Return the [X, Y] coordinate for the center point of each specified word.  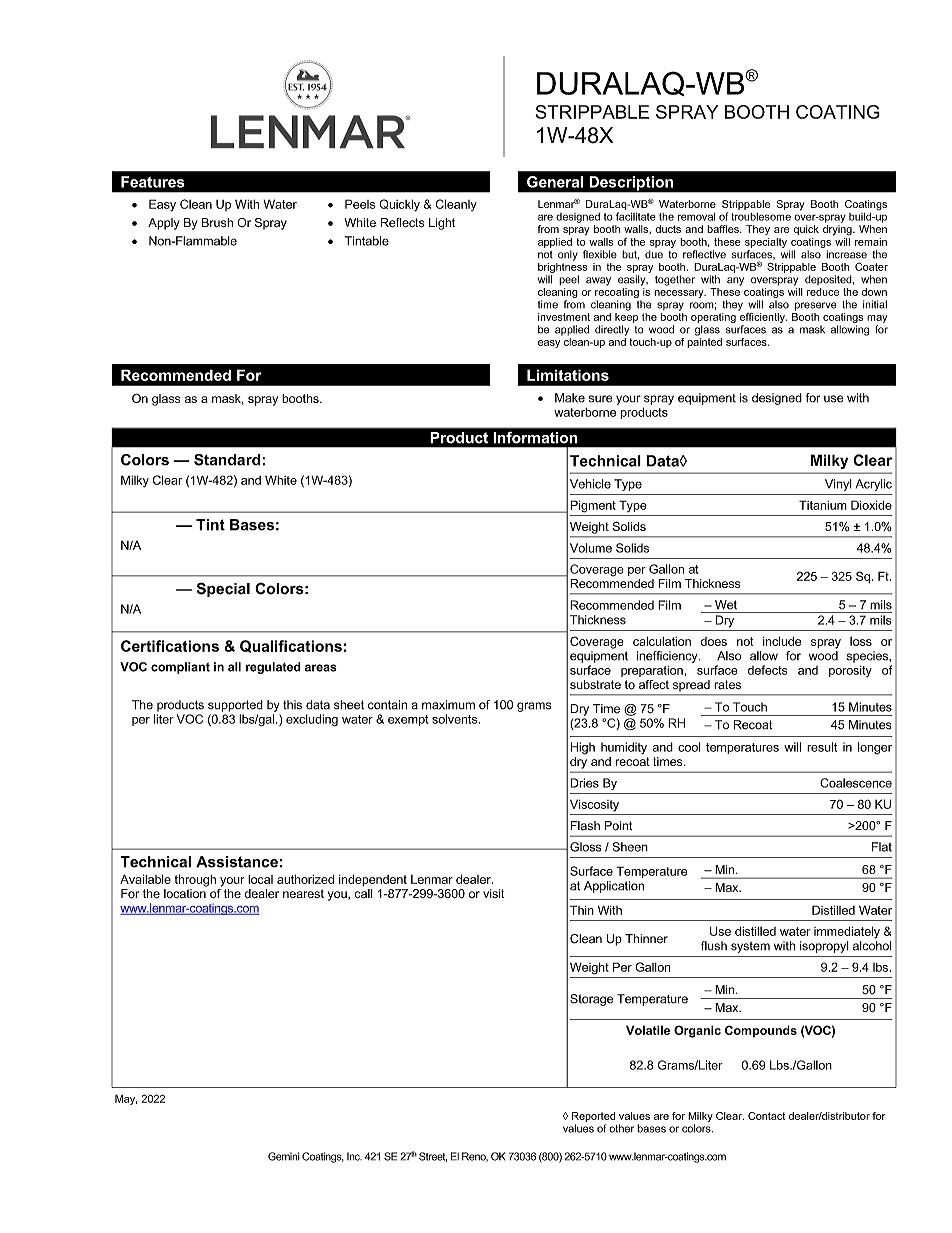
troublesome [761, 217]
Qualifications [291, 646]
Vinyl [838, 485]
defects [768, 670]
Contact [766, 1116]
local [260, 879]
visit [494, 893]
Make [570, 398]
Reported [593, 1117]
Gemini [284, 1156]
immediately [847, 932]
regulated [273, 668]
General [555, 182]
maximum [448, 705]
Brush [217, 222]
